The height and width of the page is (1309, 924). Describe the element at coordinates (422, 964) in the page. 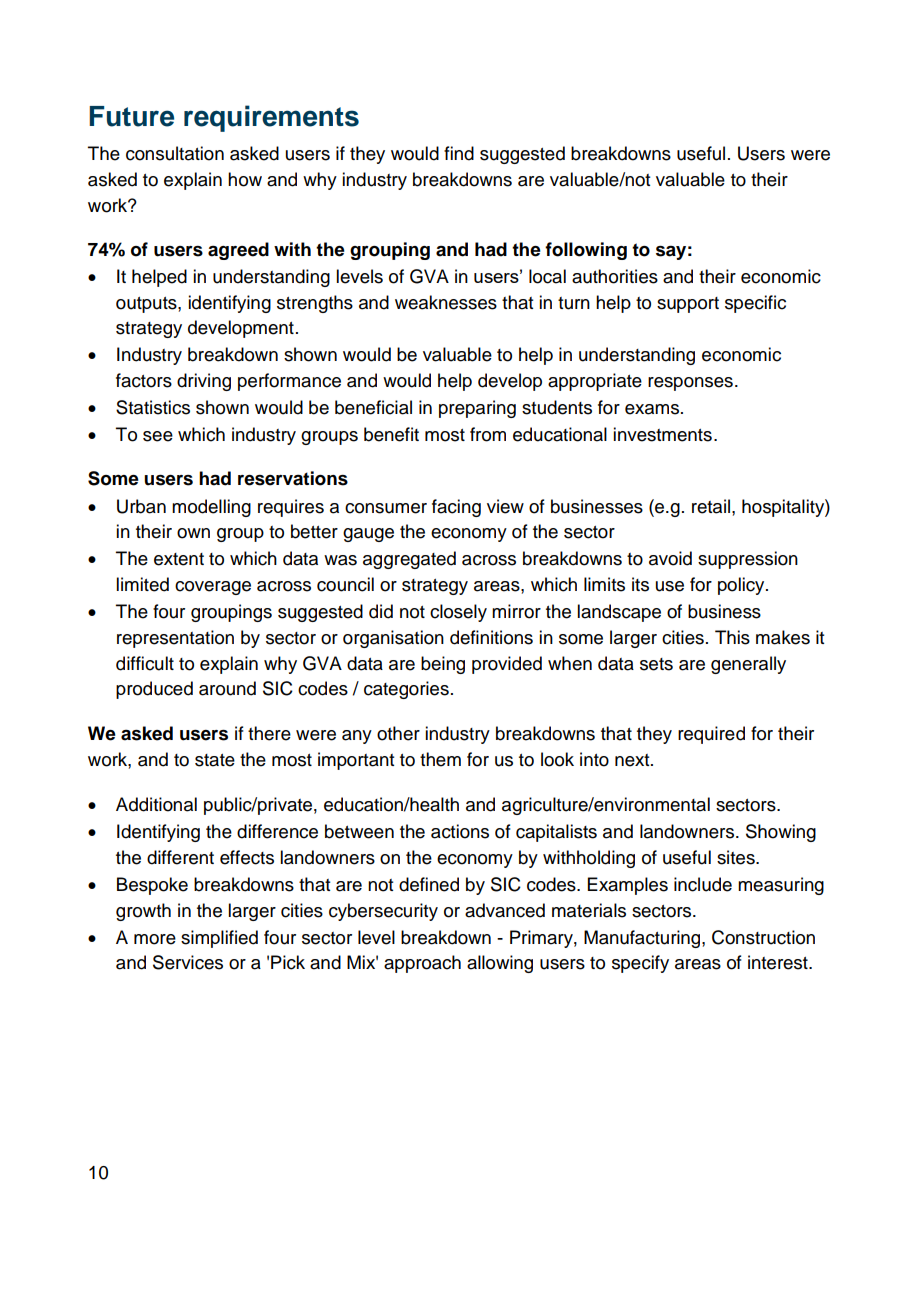

I see `approach` at that location.
